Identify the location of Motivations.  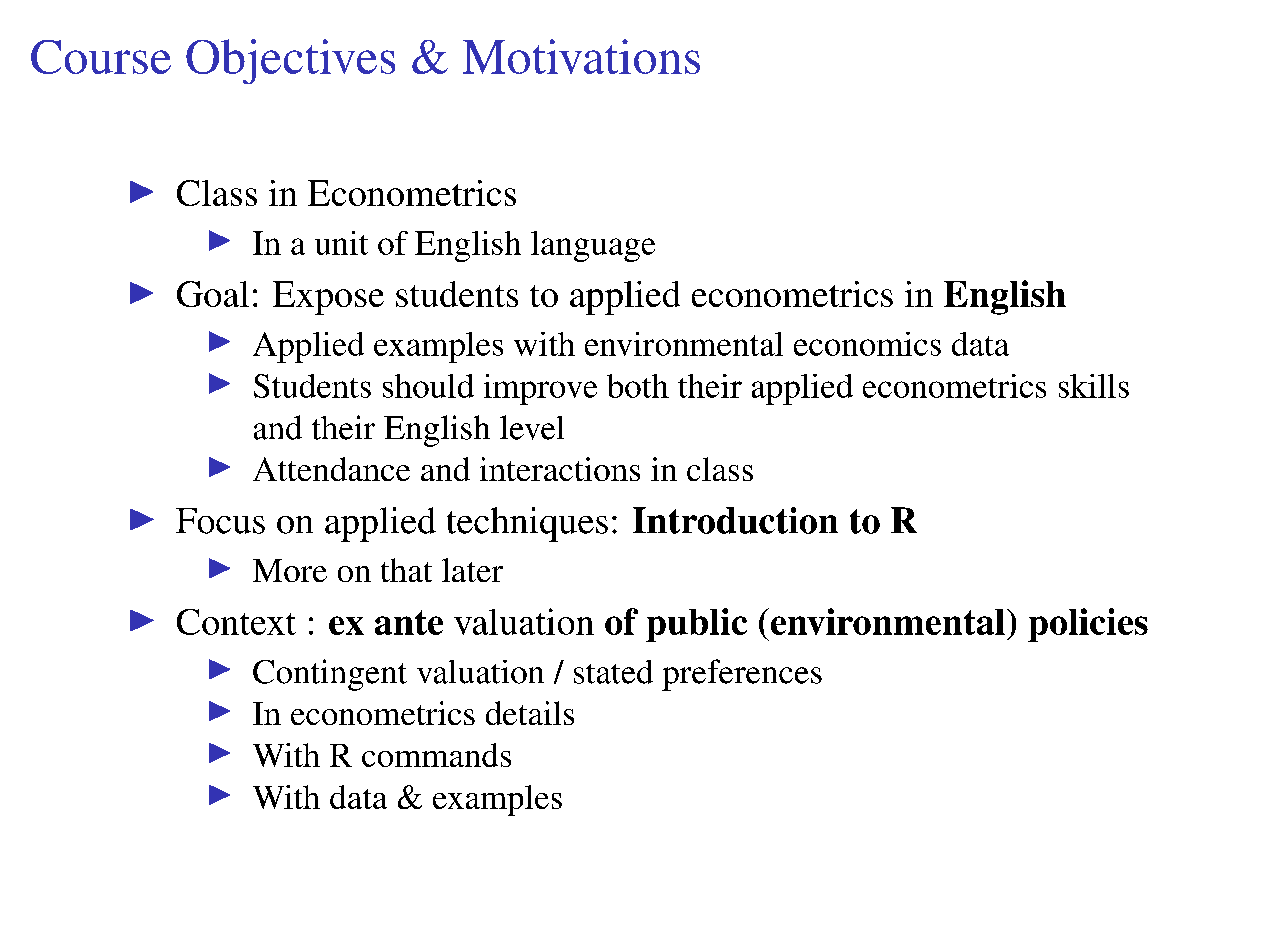
(581, 56).
